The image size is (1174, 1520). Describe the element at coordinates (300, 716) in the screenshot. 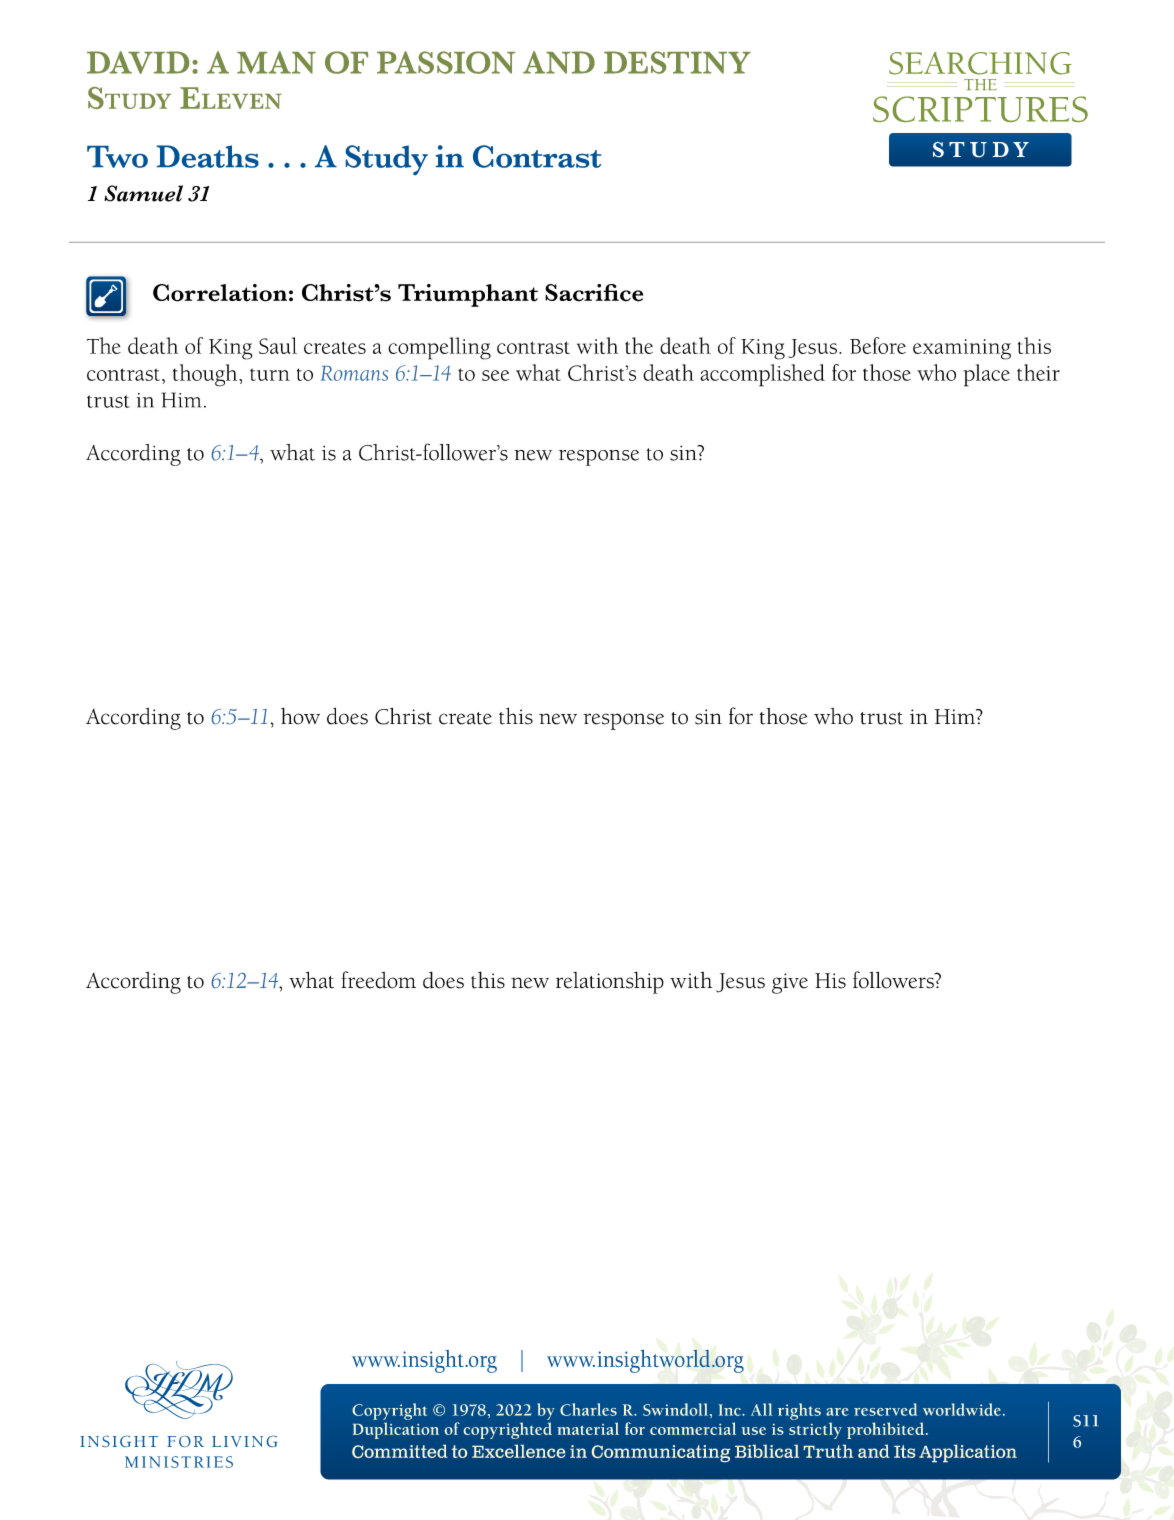

I see `how` at that location.
